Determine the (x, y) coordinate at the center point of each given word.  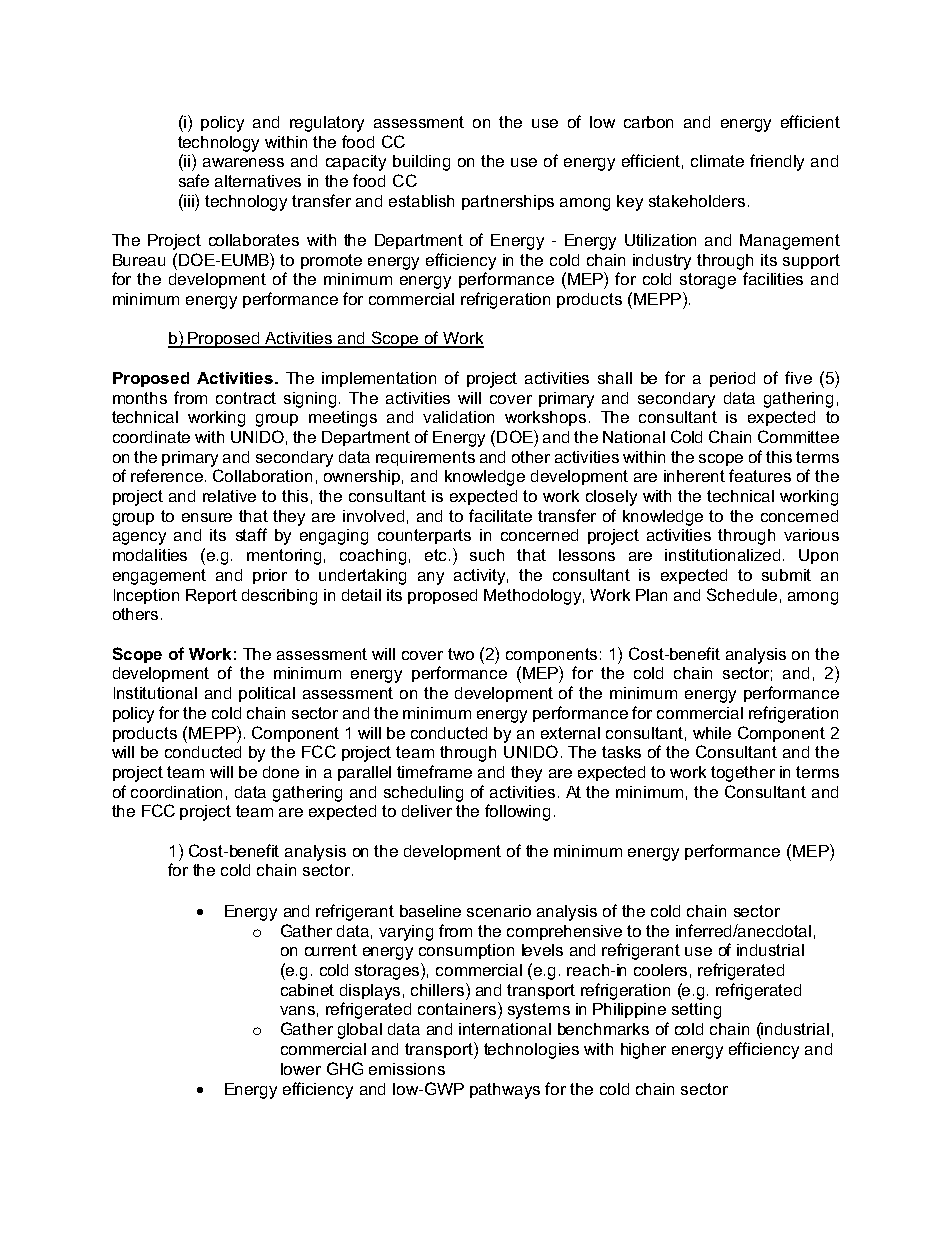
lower (301, 1069)
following (517, 812)
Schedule (742, 594)
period (732, 379)
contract (246, 398)
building (421, 163)
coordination (176, 792)
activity (481, 577)
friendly (777, 162)
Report (211, 596)
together (743, 774)
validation (458, 417)
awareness (243, 162)
